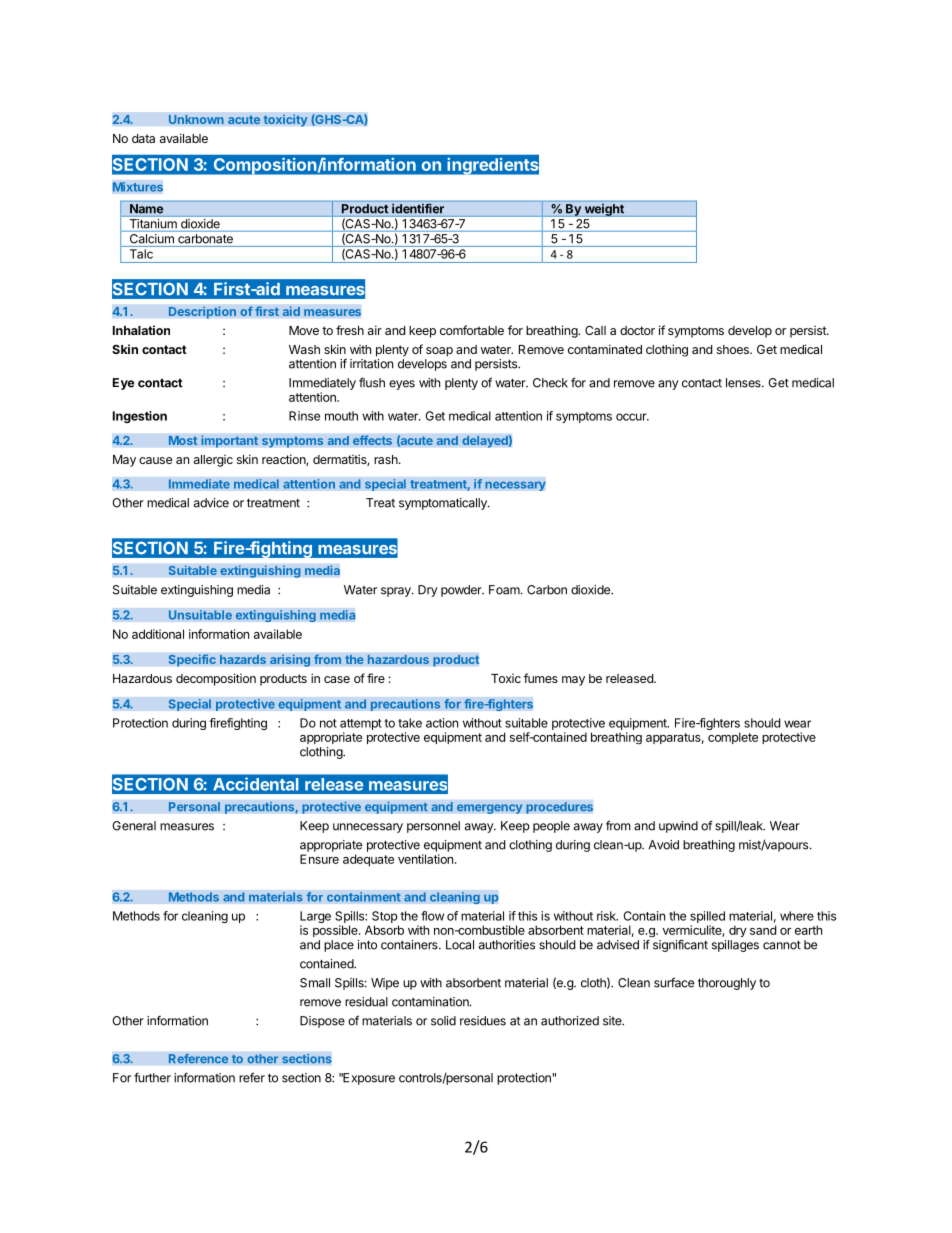 The image size is (952, 1233). Describe the element at coordinates (229, 441) in the image. I see `important` at that location.
